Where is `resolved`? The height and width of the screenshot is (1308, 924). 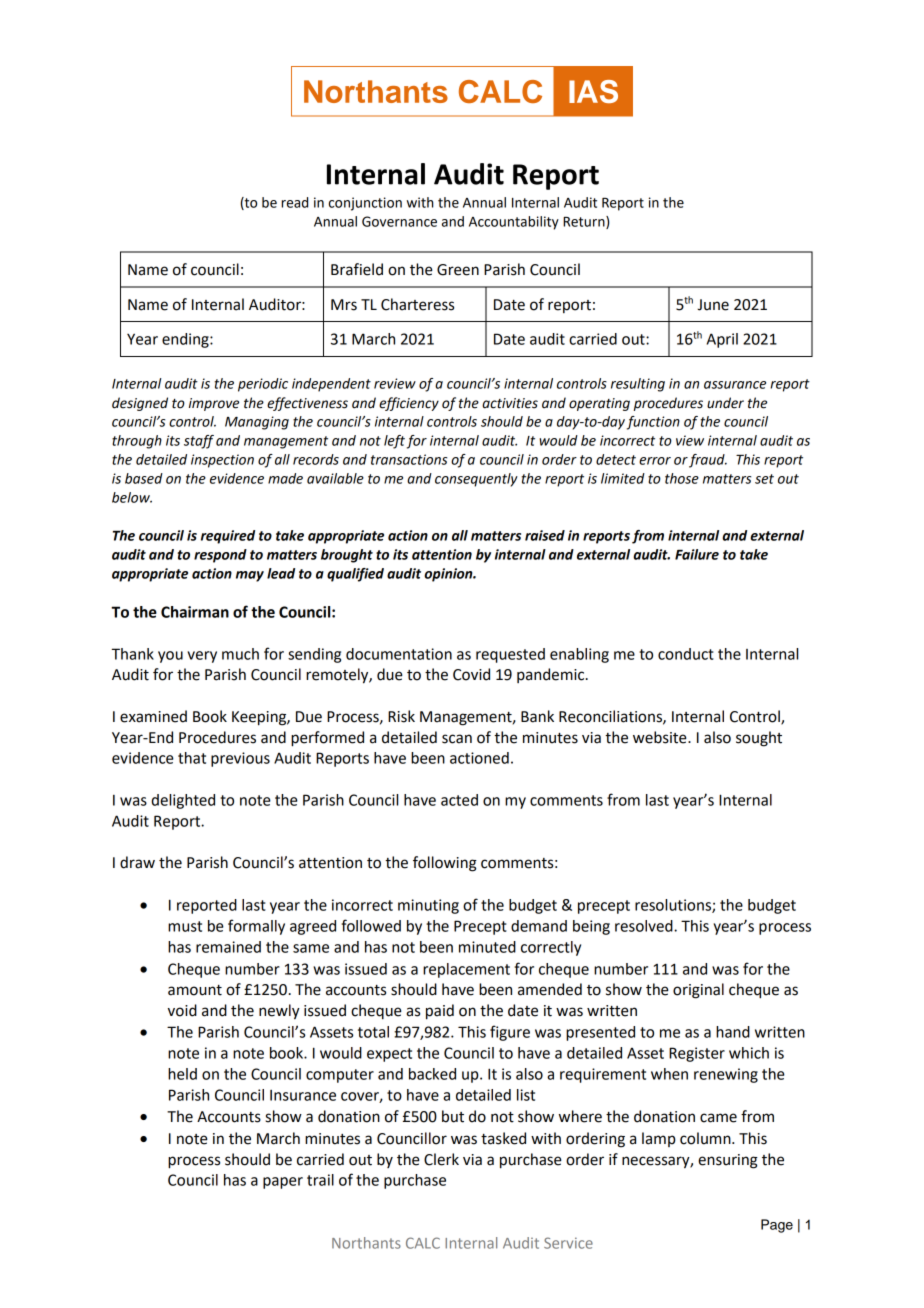
resolved is located at coordinates (645, 926).
